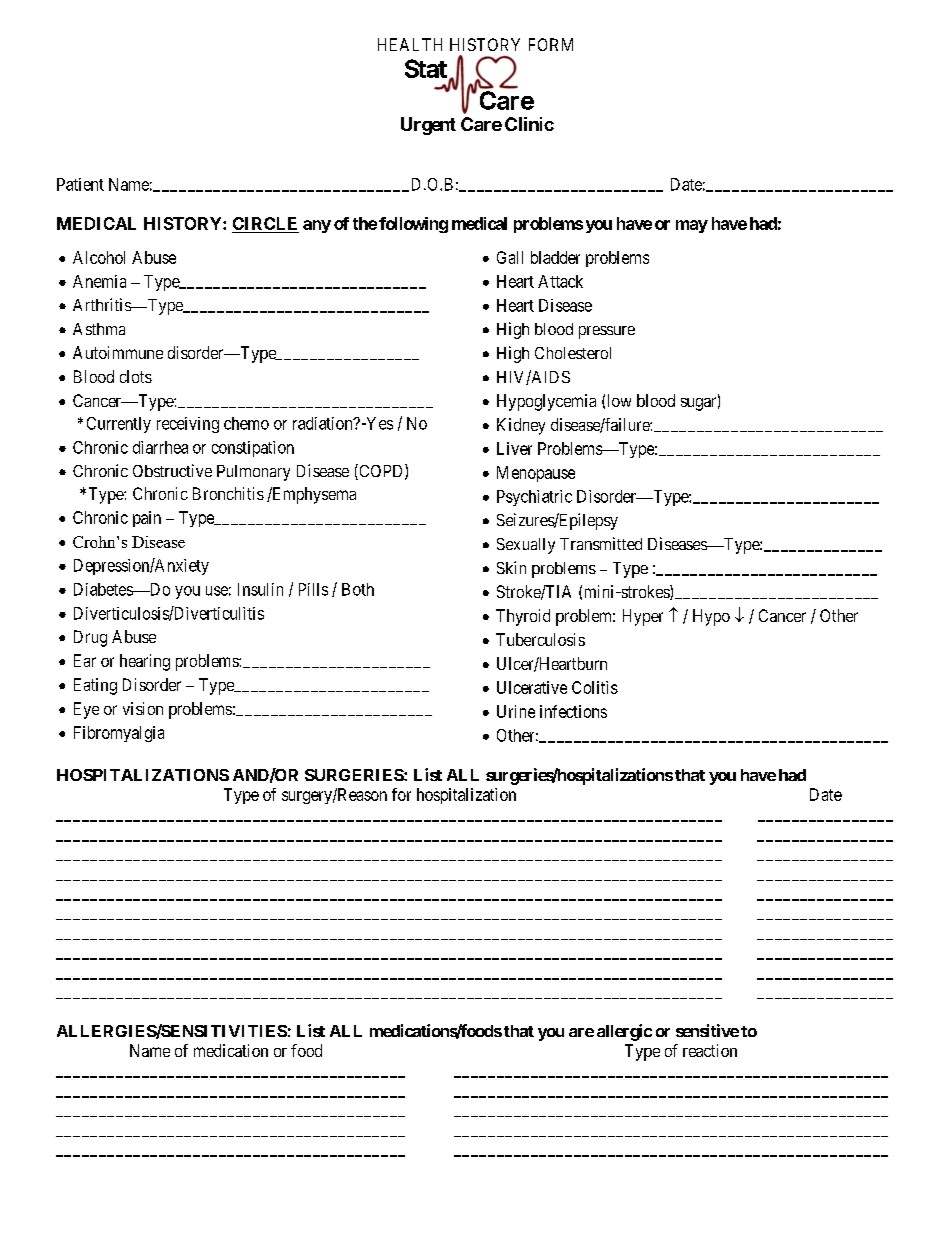 Image resolution: width=952 pixels, height=1233 pixels. What do you see at coordinates (426, 68) in the document?
I see `Stat` at bounding box center [426, 68].
